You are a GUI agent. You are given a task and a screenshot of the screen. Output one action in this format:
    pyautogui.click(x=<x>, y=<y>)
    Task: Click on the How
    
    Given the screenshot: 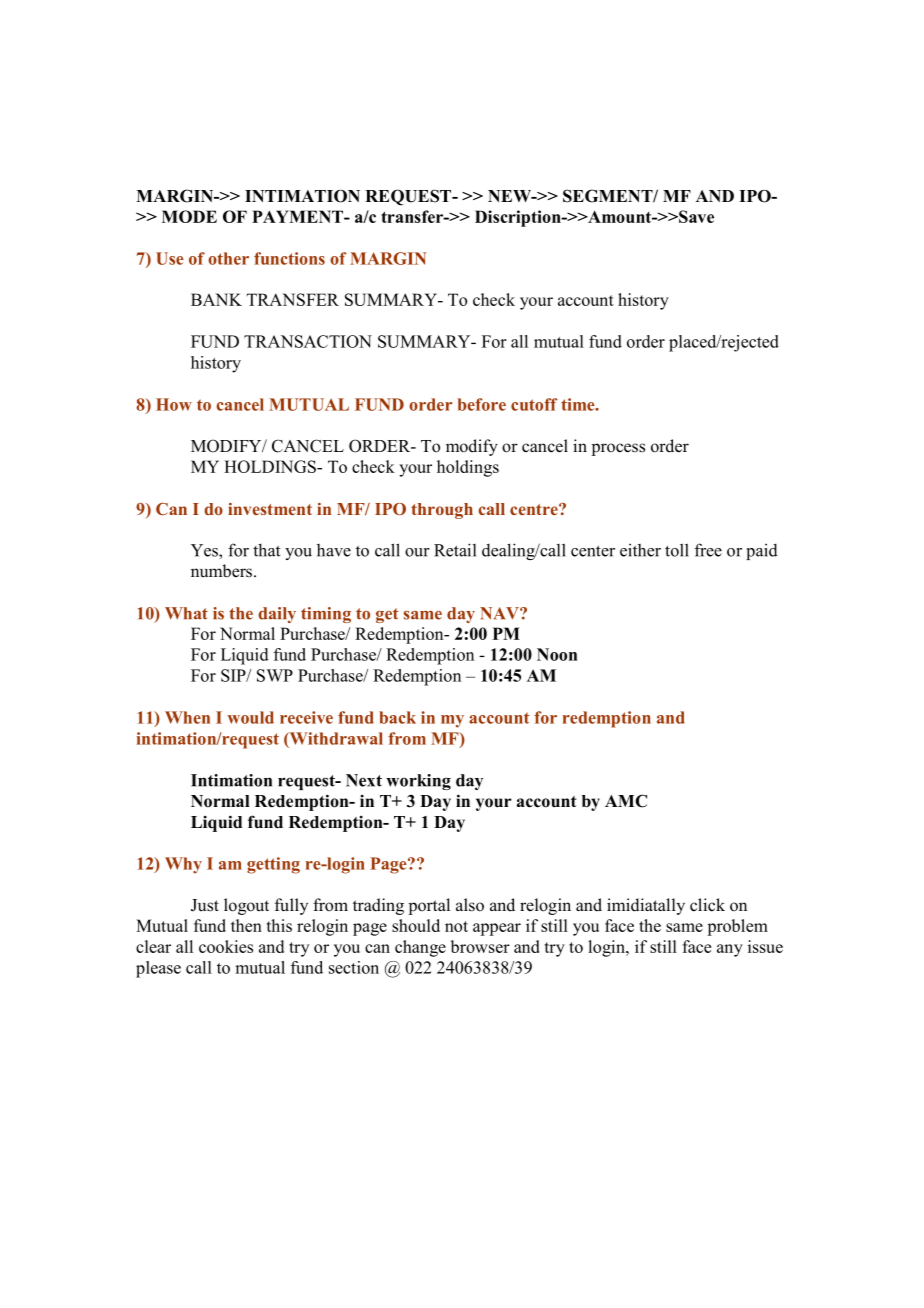 What is the action you would take?
    pyautogui.click(x=174, y=404)
